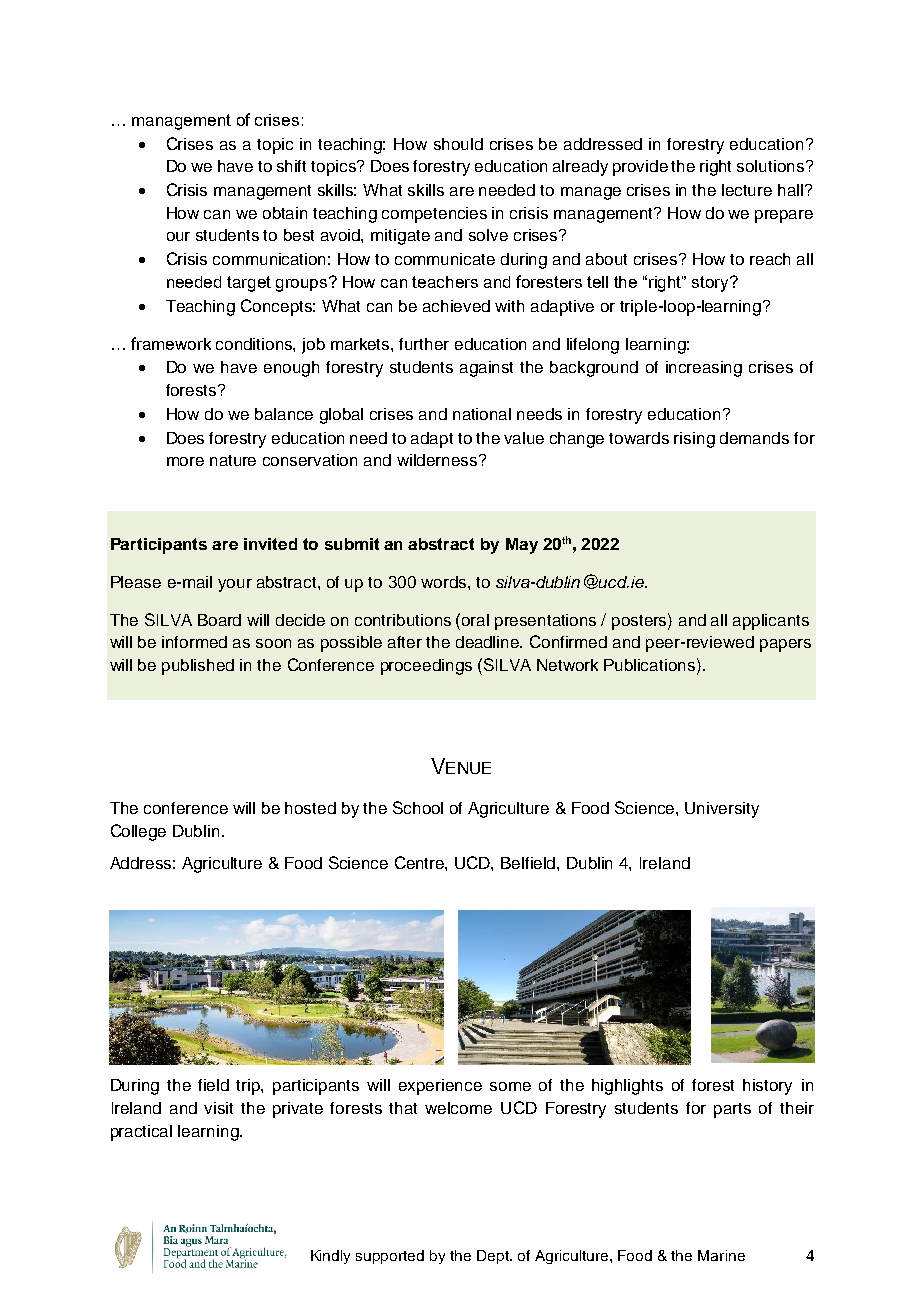  Describe the element at coordinates (747, 190) in the screenshot. I see `lecture` at that location.
